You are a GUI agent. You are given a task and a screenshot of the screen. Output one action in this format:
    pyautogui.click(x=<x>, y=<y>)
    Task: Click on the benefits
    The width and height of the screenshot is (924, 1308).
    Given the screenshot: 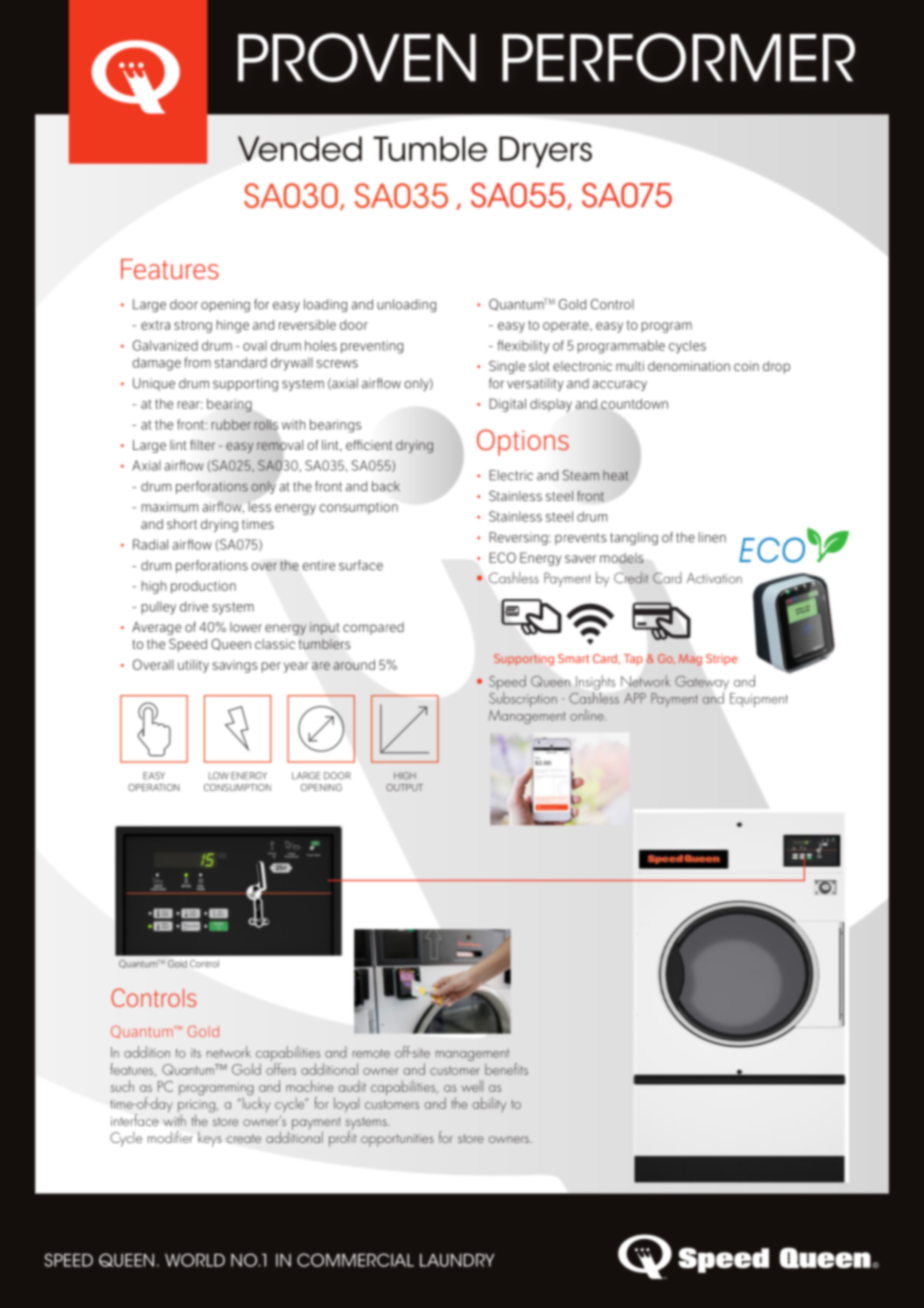 What is the action you would take?
    pyautogui.click(x=506, y=1069)
